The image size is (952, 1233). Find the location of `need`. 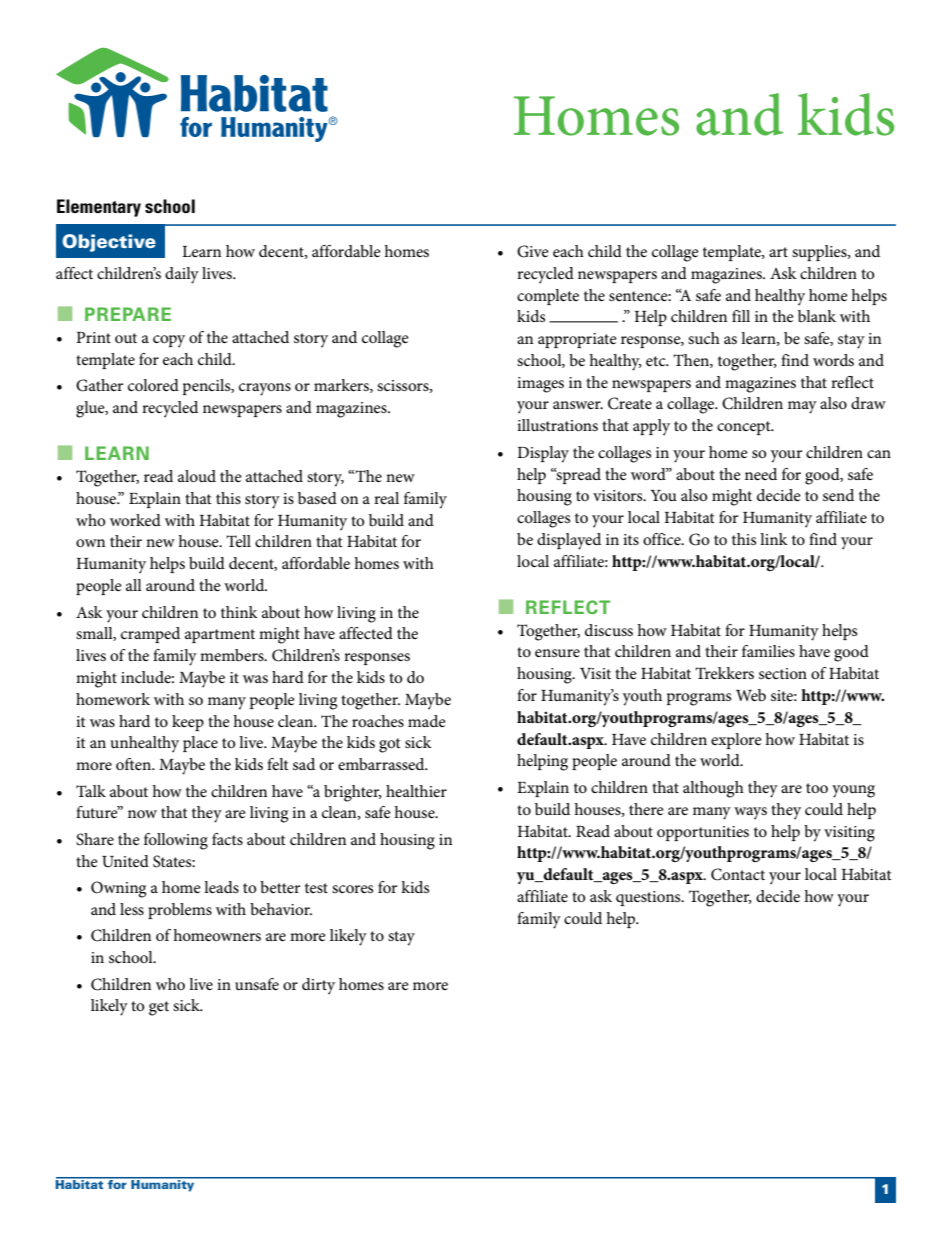

need is located at coordinates (761, 474).
